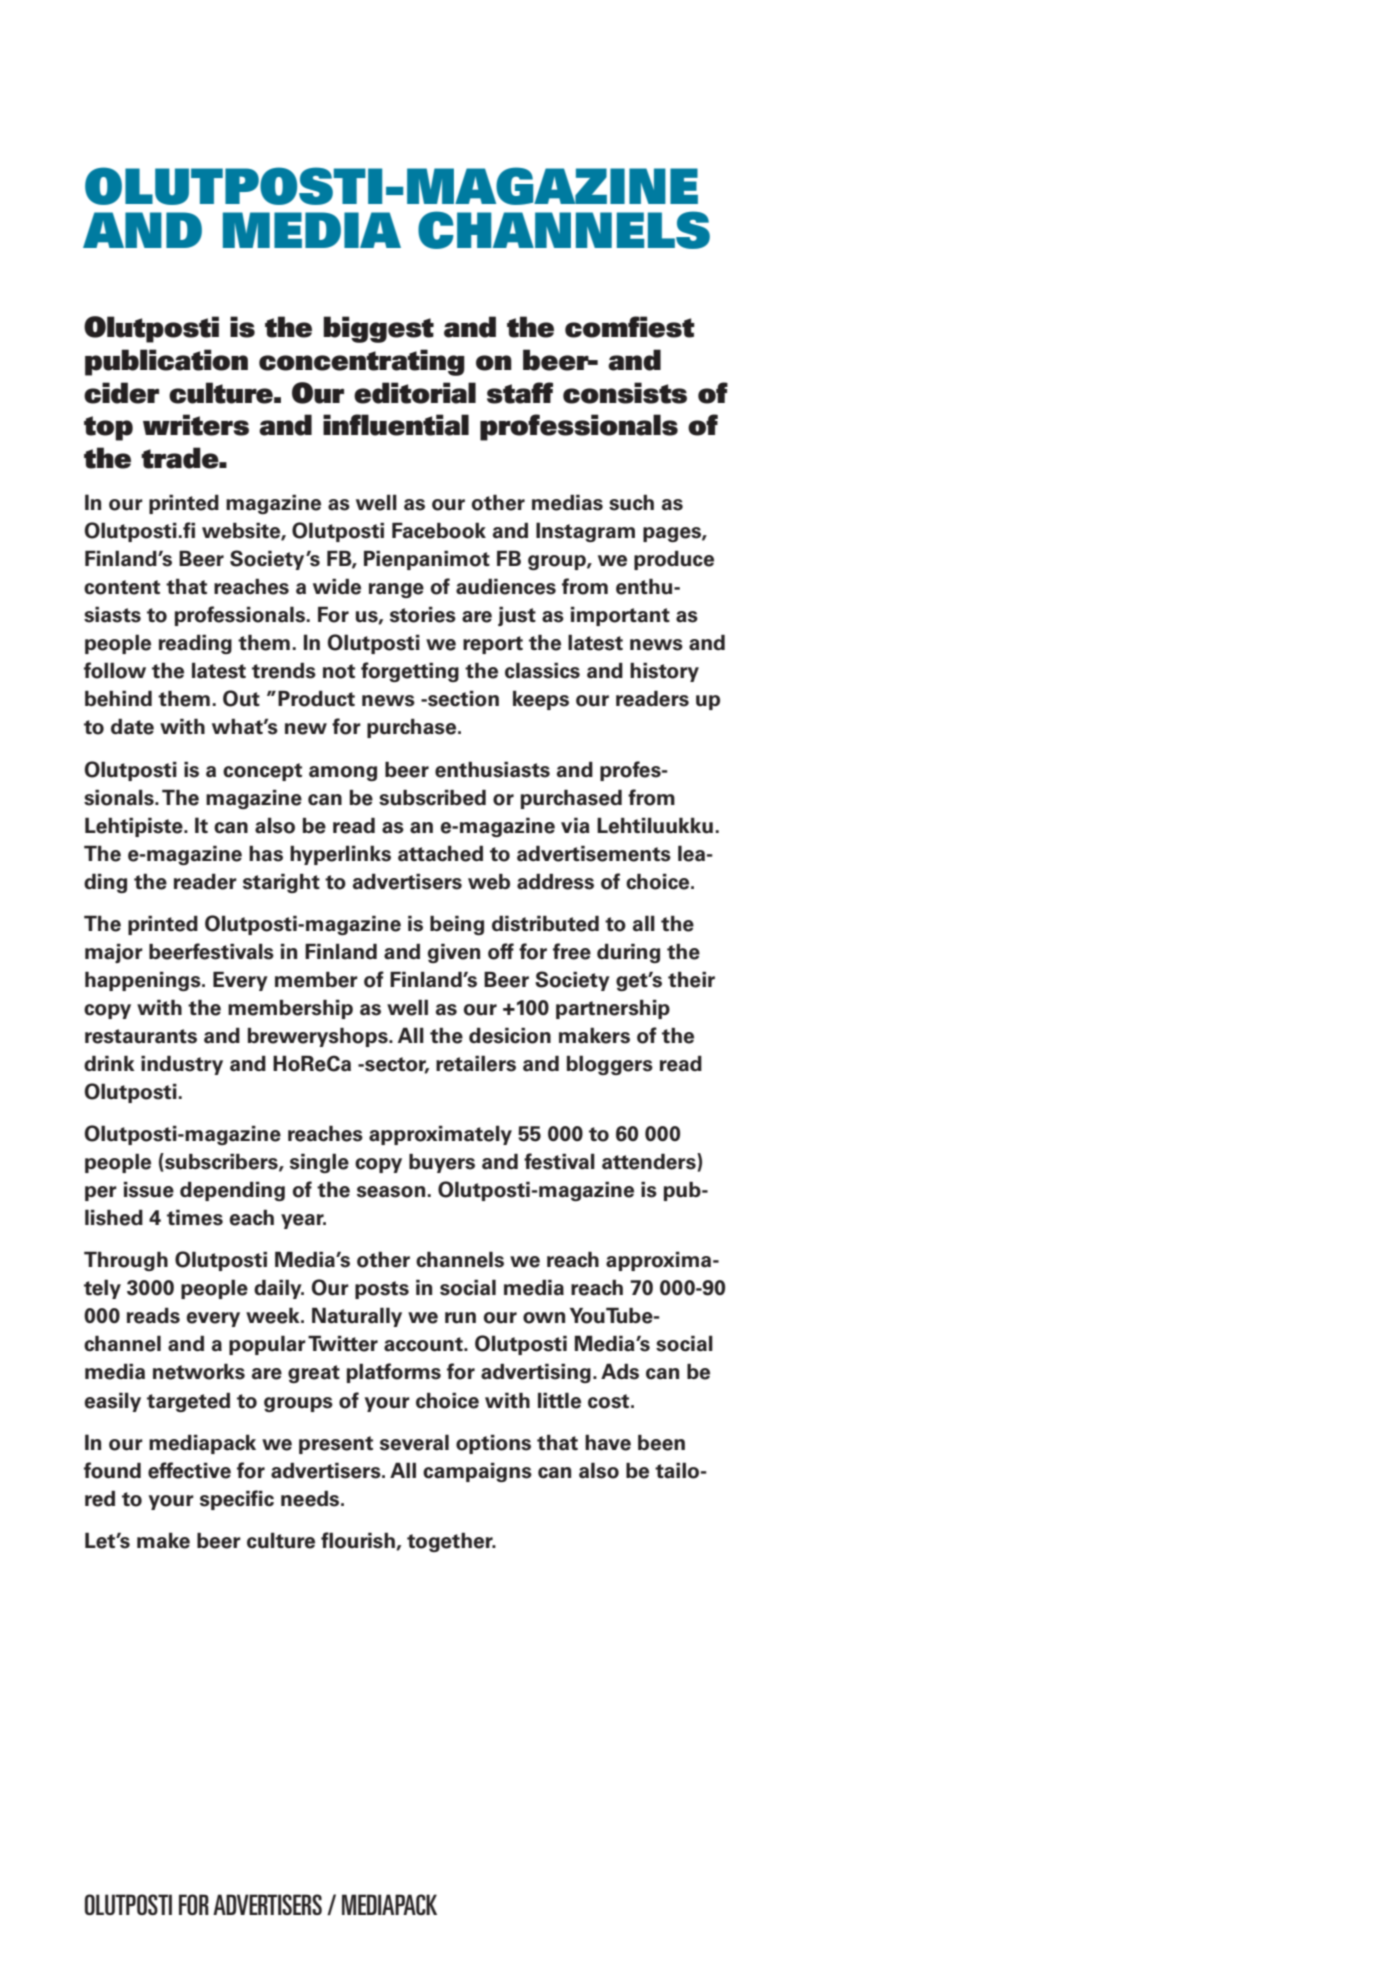 This screenshot has width=1391, height=1968. Describe the element at coordinates (189, 1470) in the screenshot. I see `effective` at that location.
